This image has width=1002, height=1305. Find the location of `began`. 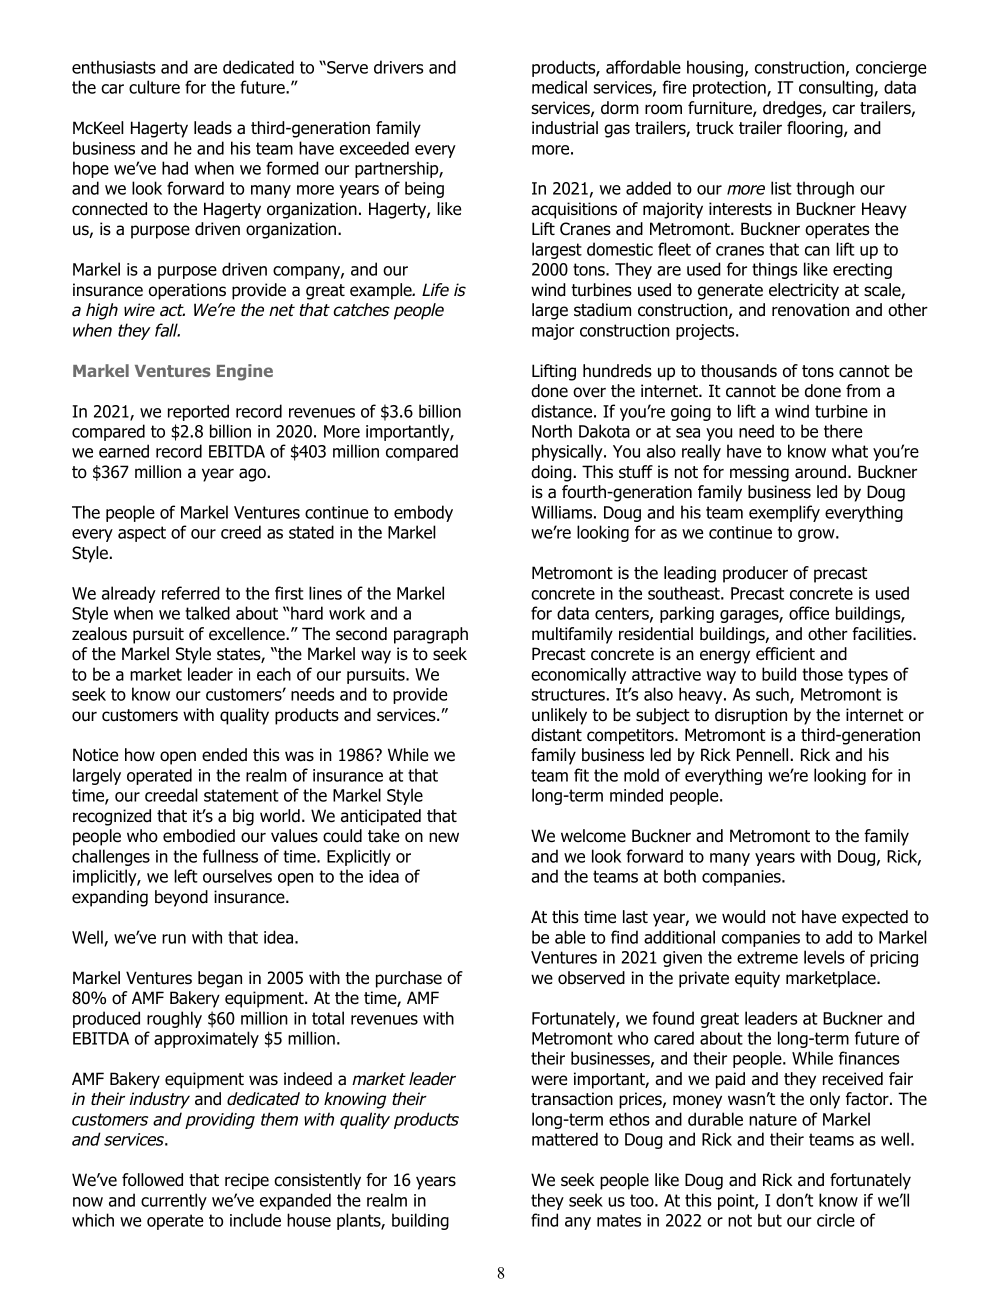

began is located at coordinates (220, 979).
